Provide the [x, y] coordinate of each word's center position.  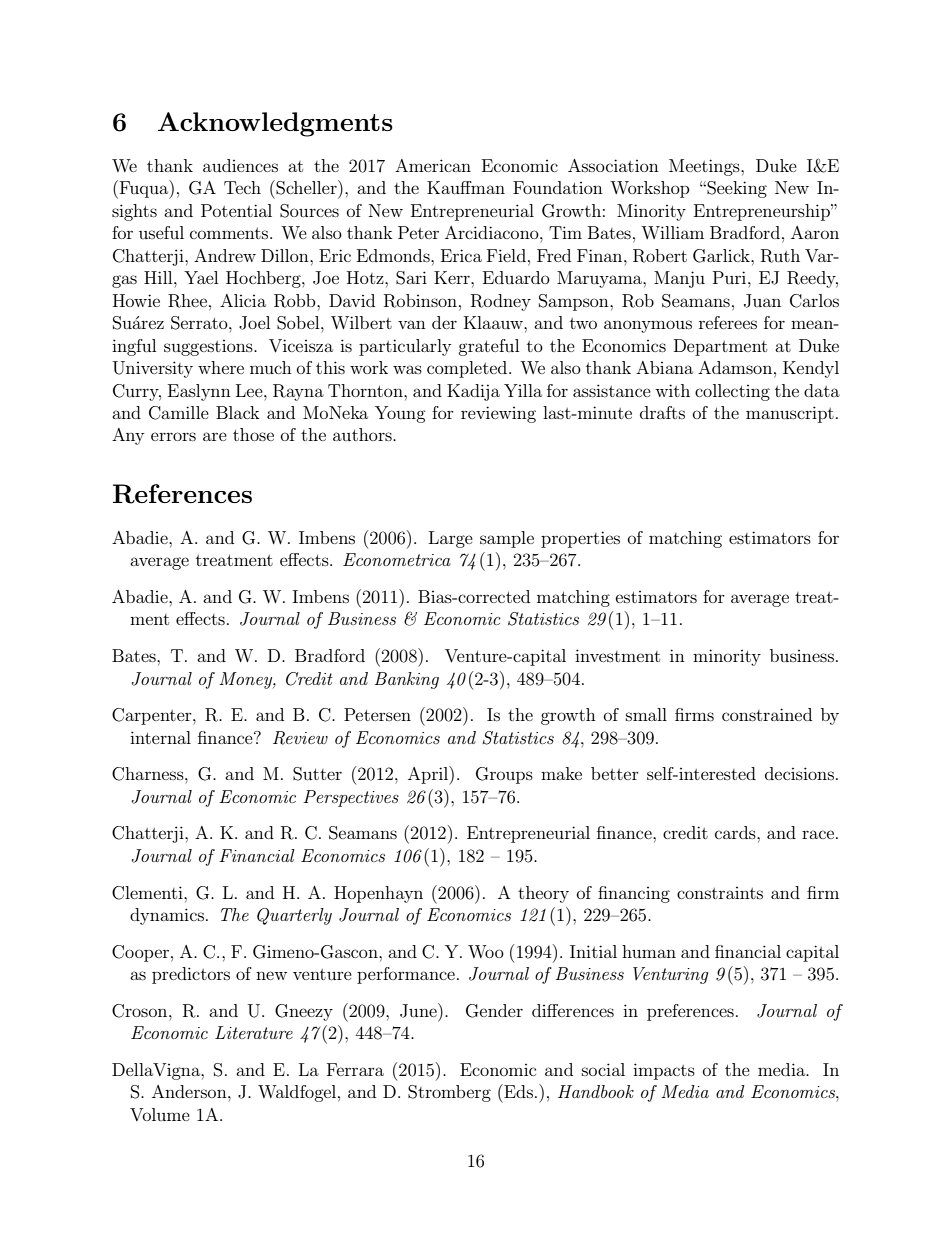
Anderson [190, 1091]
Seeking [736, 189]
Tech [242, 187]
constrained [767, 714]
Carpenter [153, 716]
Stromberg [449, 1093]
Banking [406, 680]
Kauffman [466, 187]
